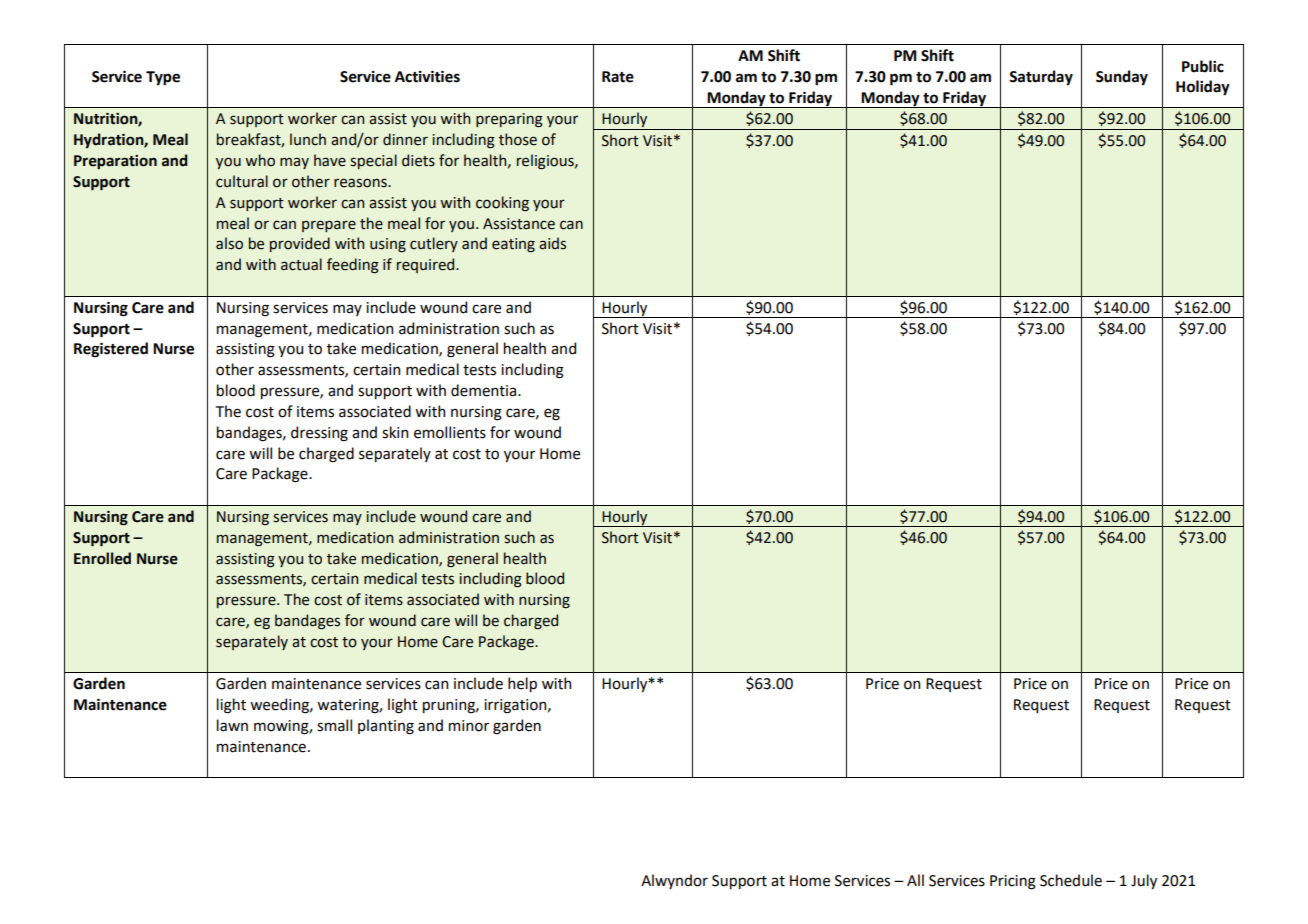 The height and width of the screenshot is (924, 1308). I want to click on lawn, so click(232, 725).
